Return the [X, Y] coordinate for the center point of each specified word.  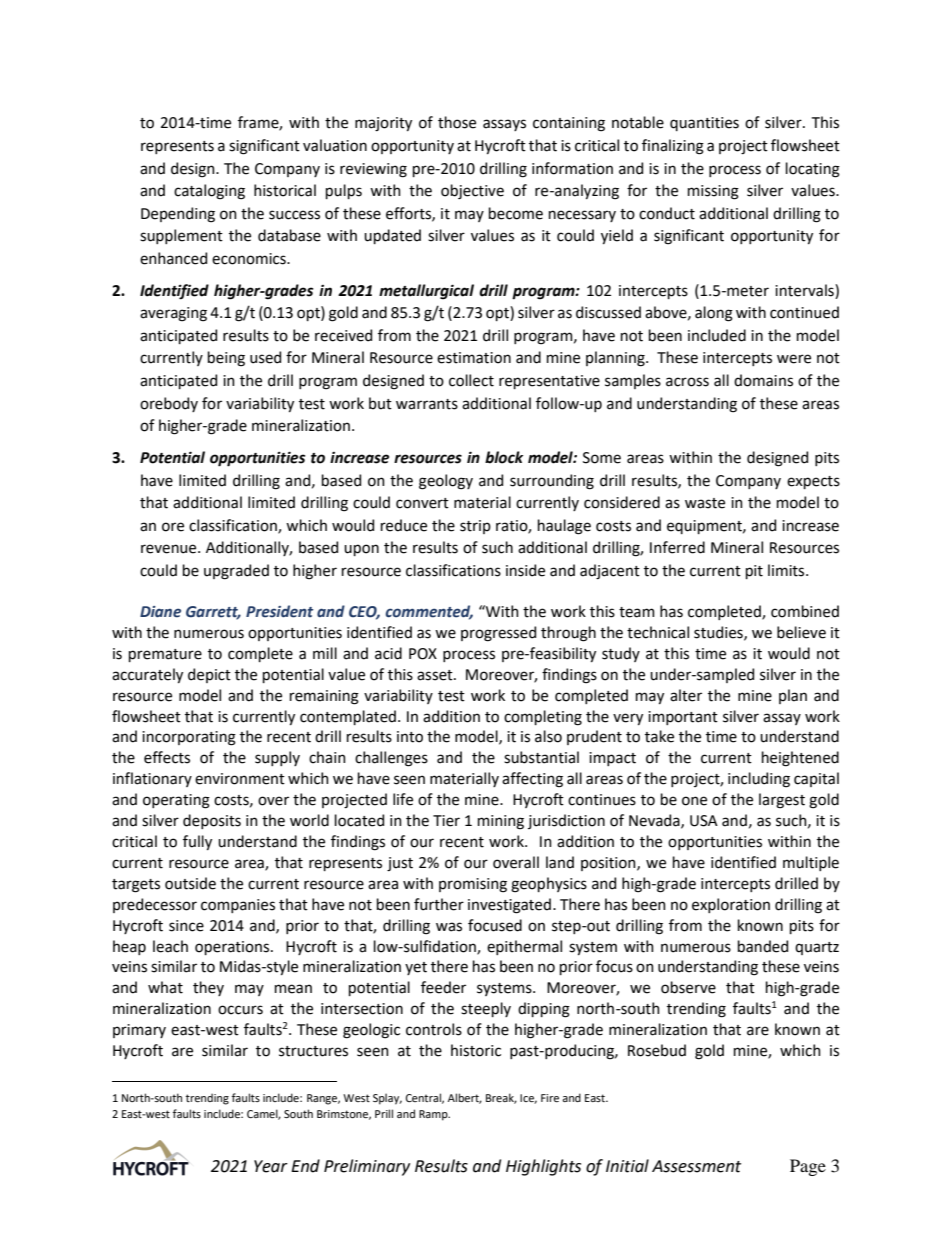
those [457, 122]
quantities [704, 124]
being [226, 359]
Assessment [696, 1166]
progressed [498, 634]
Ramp [434, 1115]
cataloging [209, 192]
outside [190, 883]
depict [209, 675]
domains [763, 380]
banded [763, 946]
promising [473, 885]
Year [271, 1166]
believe [801, 632]
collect [471, 380]
